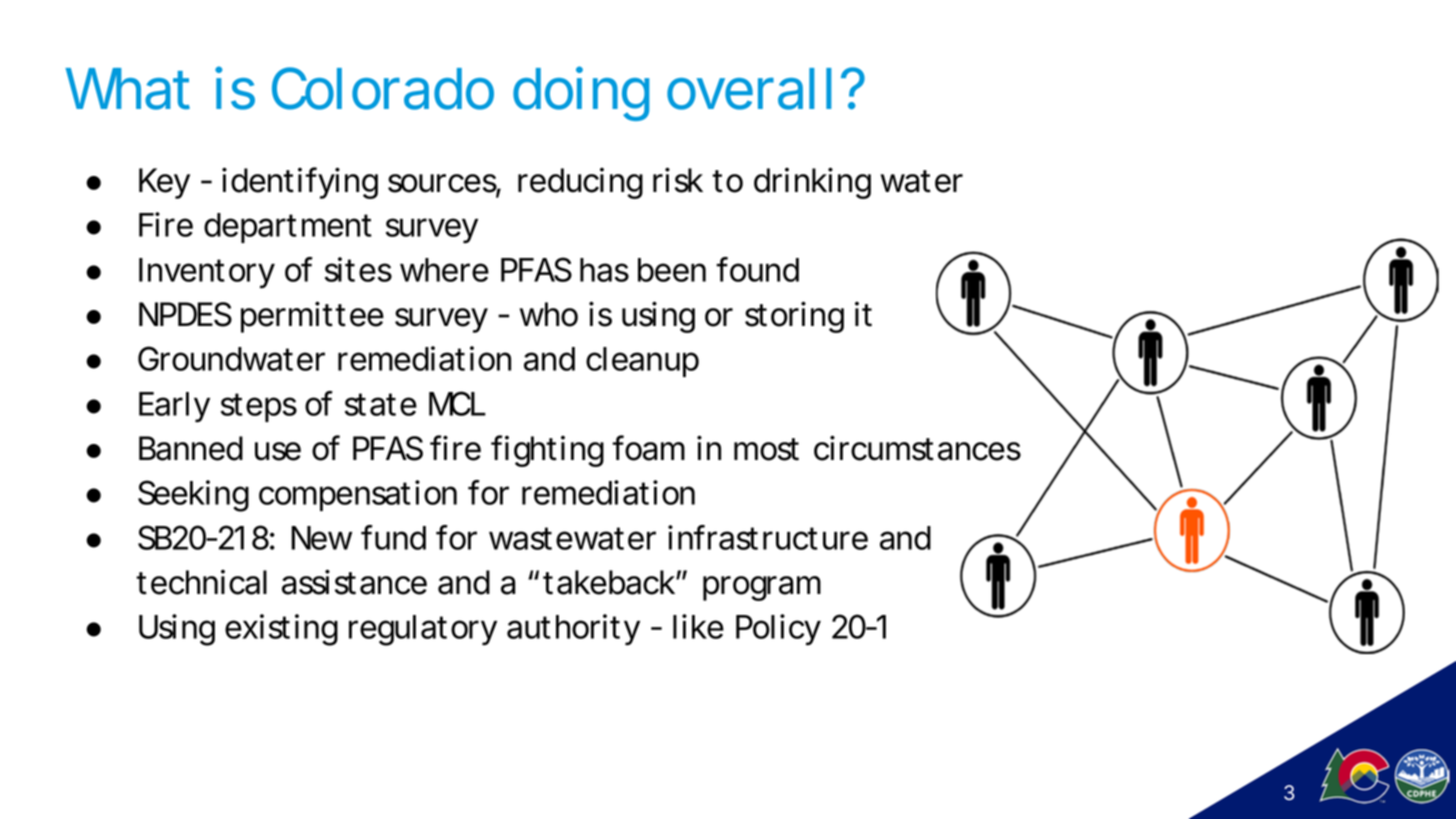 Image resolution: width=1456 pixels, height=819 pixels. I want to click on circumstances, so click(917, 448).
